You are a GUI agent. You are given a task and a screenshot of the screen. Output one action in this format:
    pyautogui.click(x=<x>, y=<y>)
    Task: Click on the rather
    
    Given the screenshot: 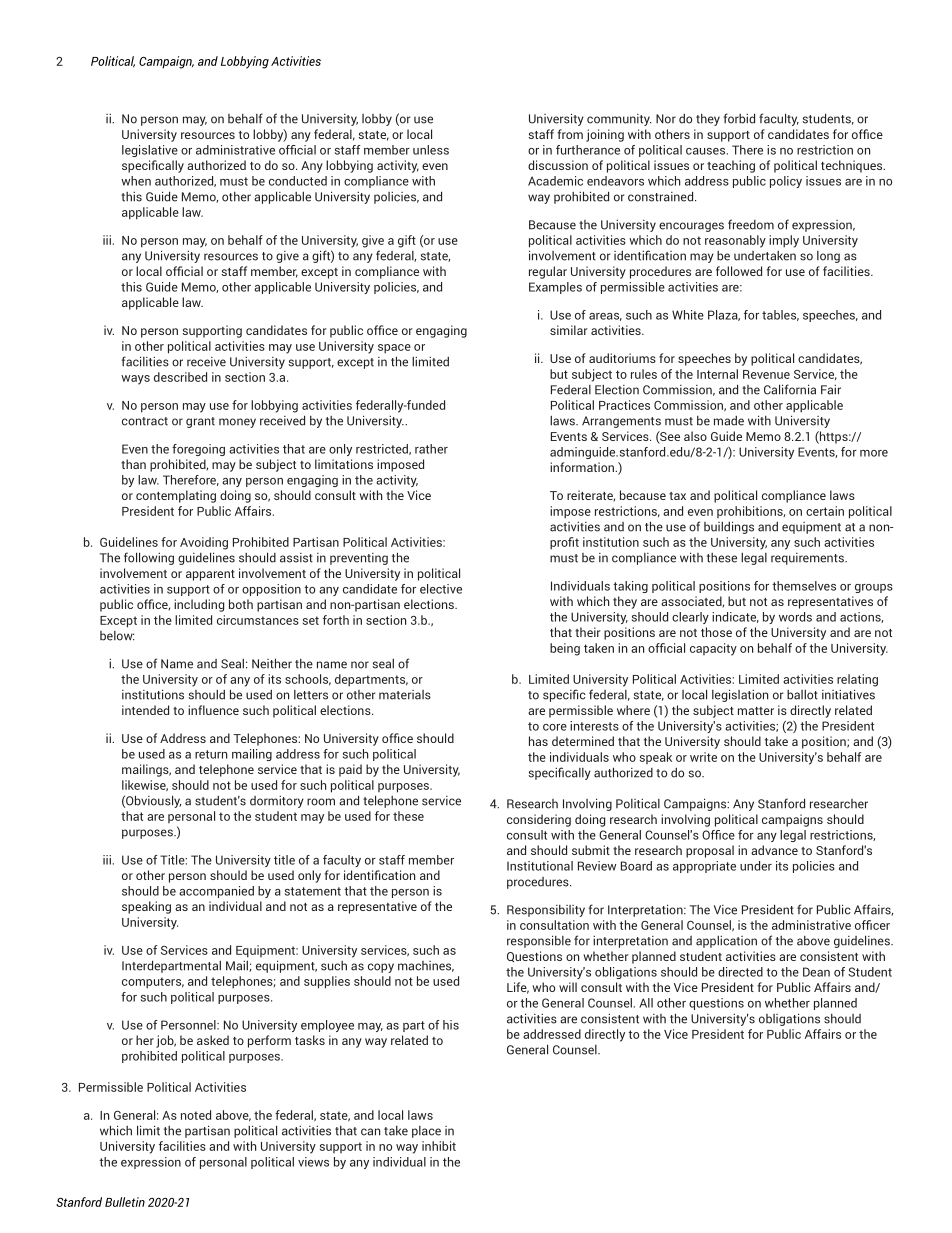 What is the action you would take?
    pyautogui.click(x=431, y=449)
